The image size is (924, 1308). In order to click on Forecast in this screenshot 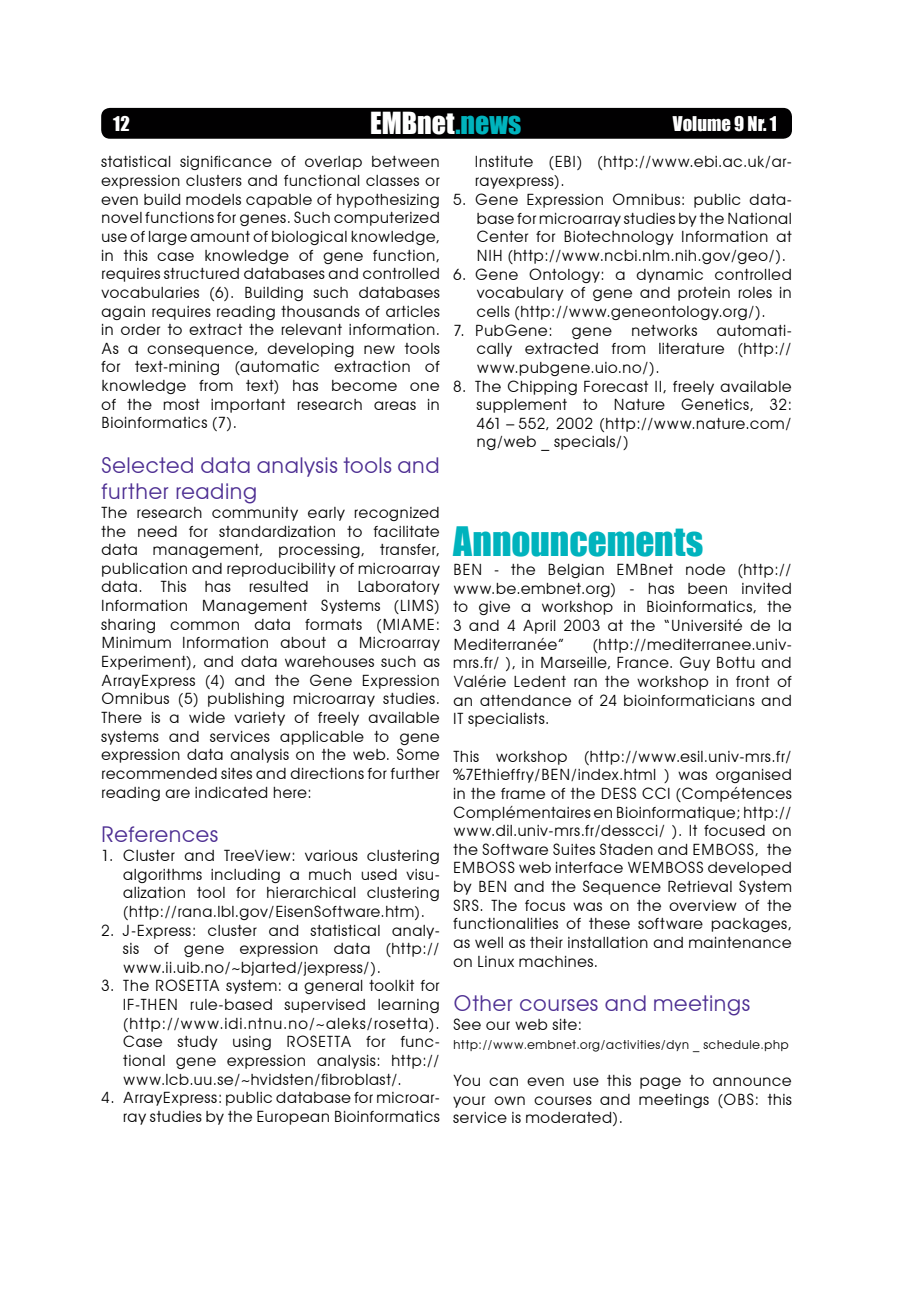, I will do `click(616, 386)`.
